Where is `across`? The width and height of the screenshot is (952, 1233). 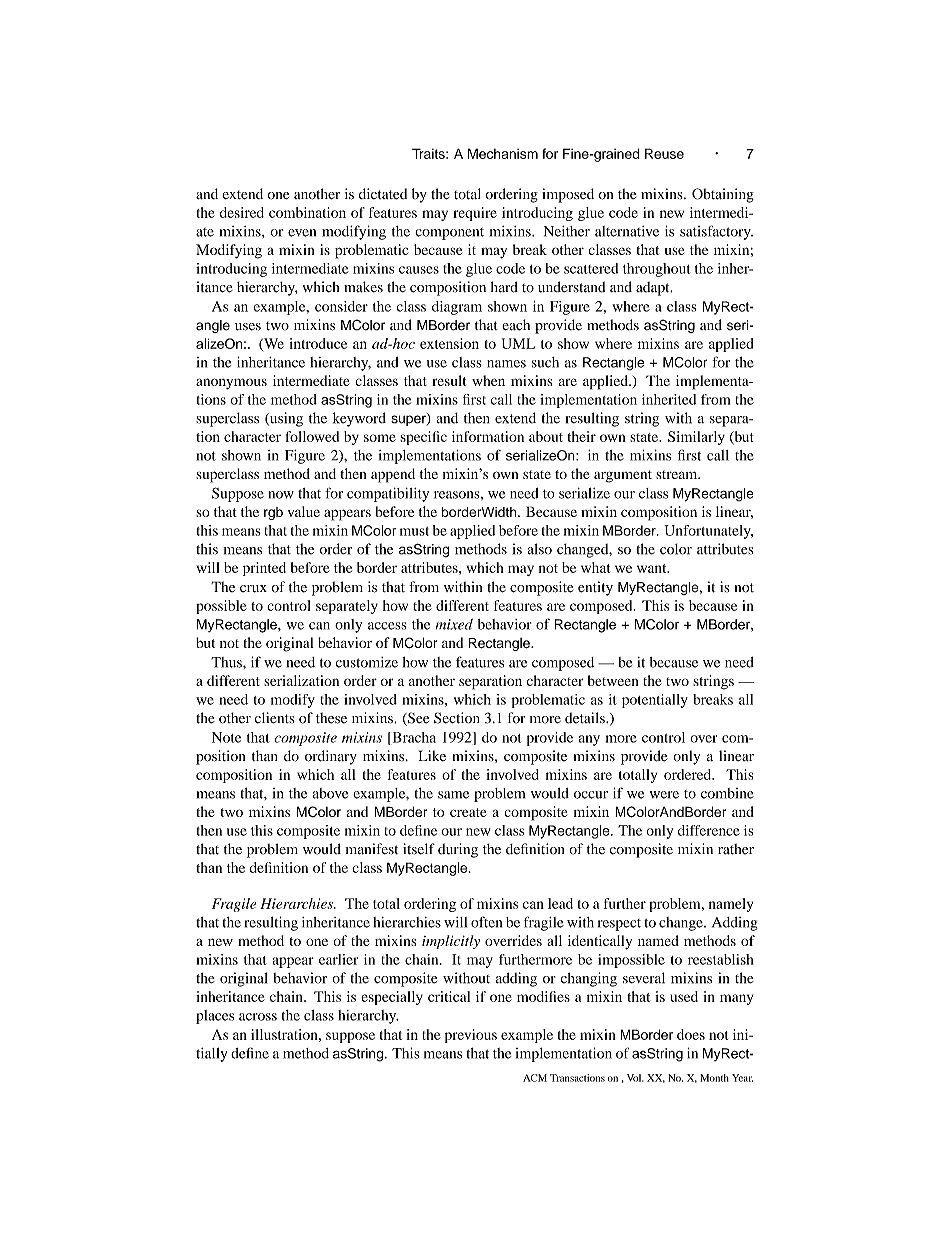
across is located at coordinates (258, 1017).
